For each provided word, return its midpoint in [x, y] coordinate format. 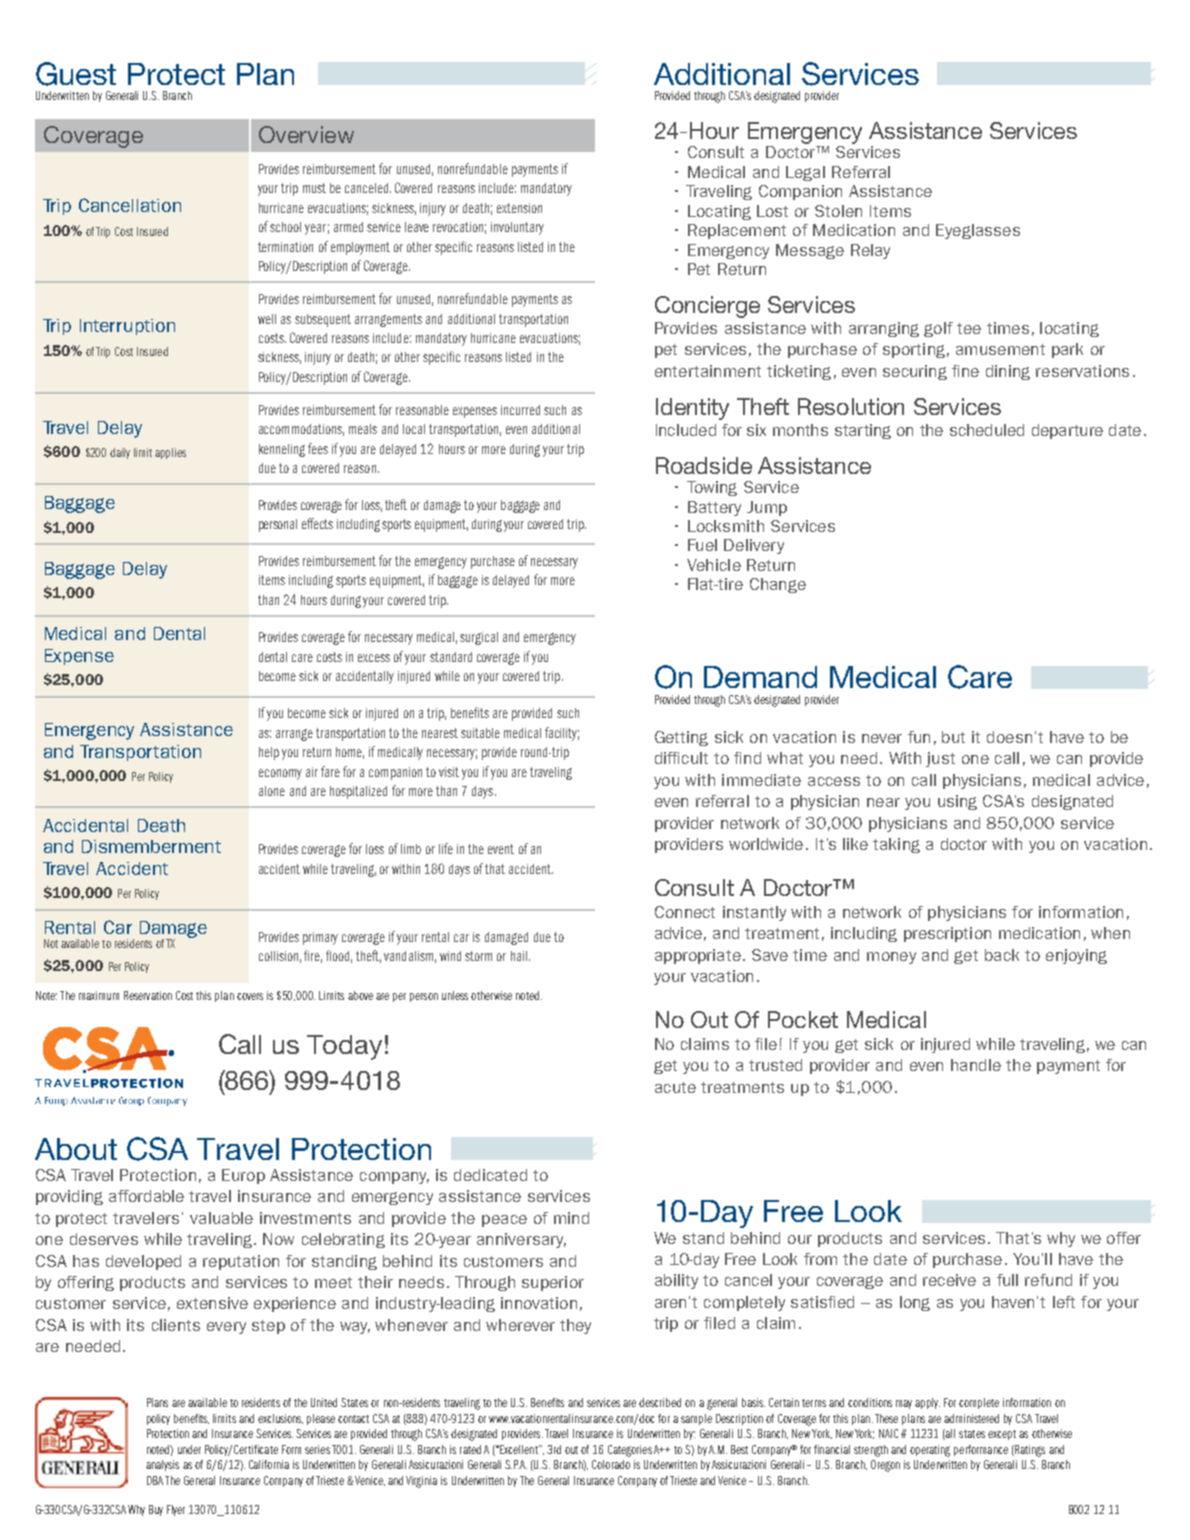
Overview [306, 134]
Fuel [702, 545]
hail [519, 956]
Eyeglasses [978, 231]
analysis [162, 1465]
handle [976, 1065]
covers [250, 996]
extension [519, 208]
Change [778, 585]
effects [317, 523]
